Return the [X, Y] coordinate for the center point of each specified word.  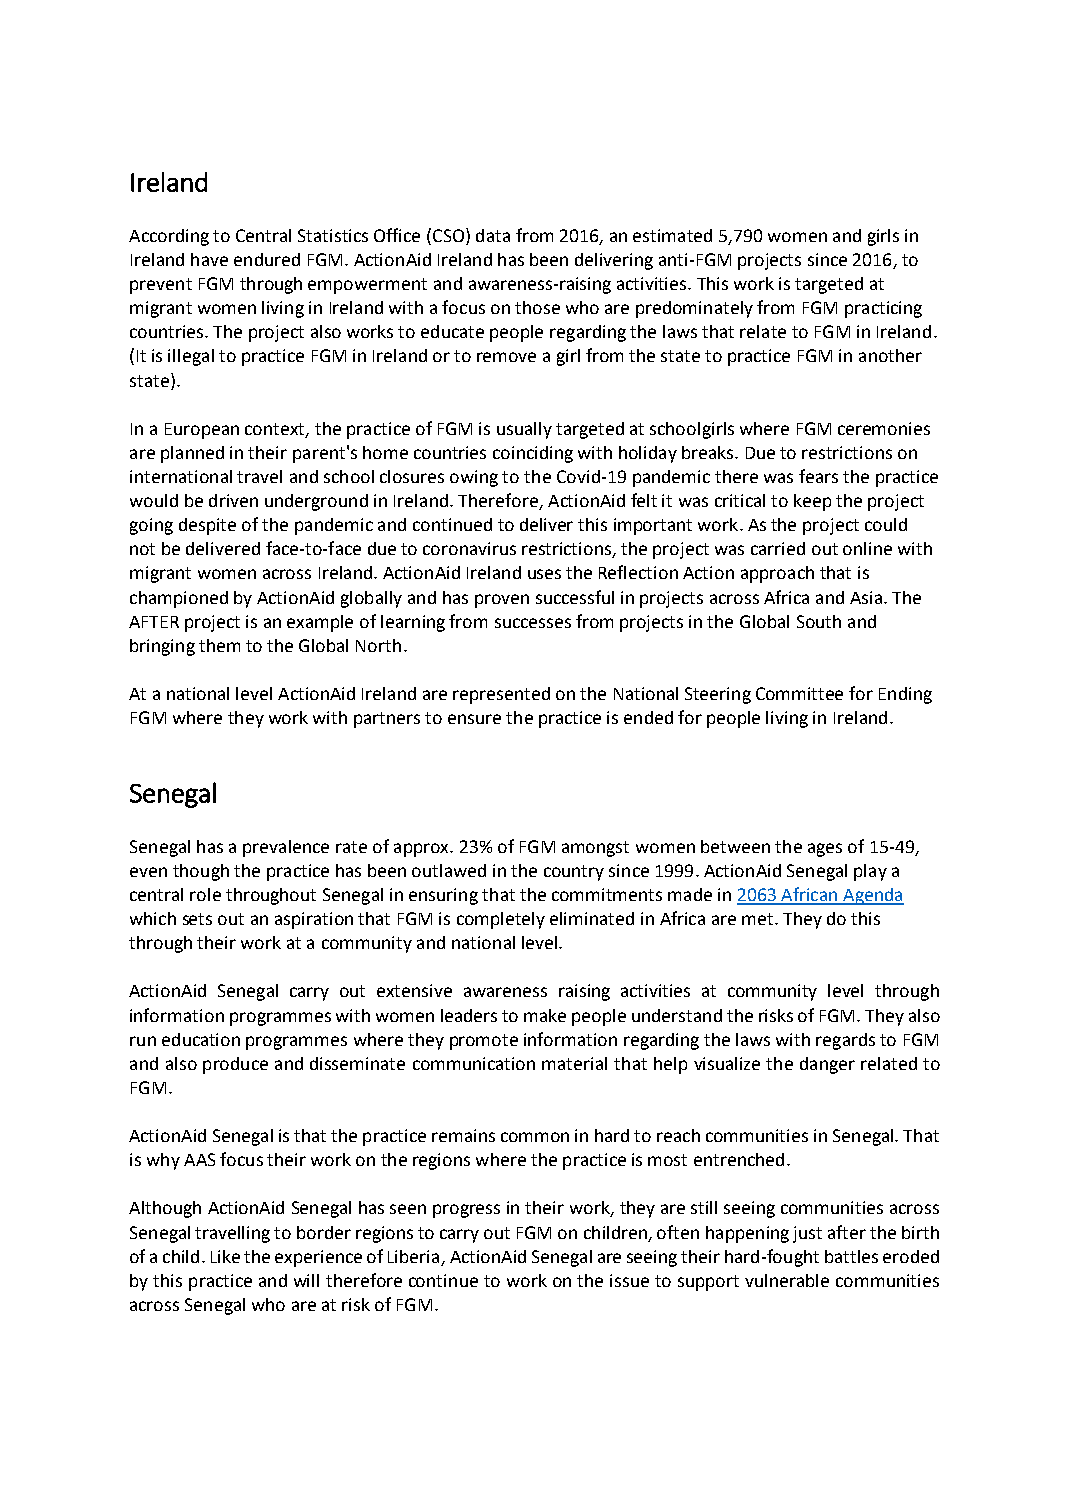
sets [197, 919]
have [209, 259]
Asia [866, 597]
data [493, 235]
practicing [883, 309]
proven [502, 601]
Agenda [872, 896]
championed [179, 599]
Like [225, 1256]
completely [501, 920]
